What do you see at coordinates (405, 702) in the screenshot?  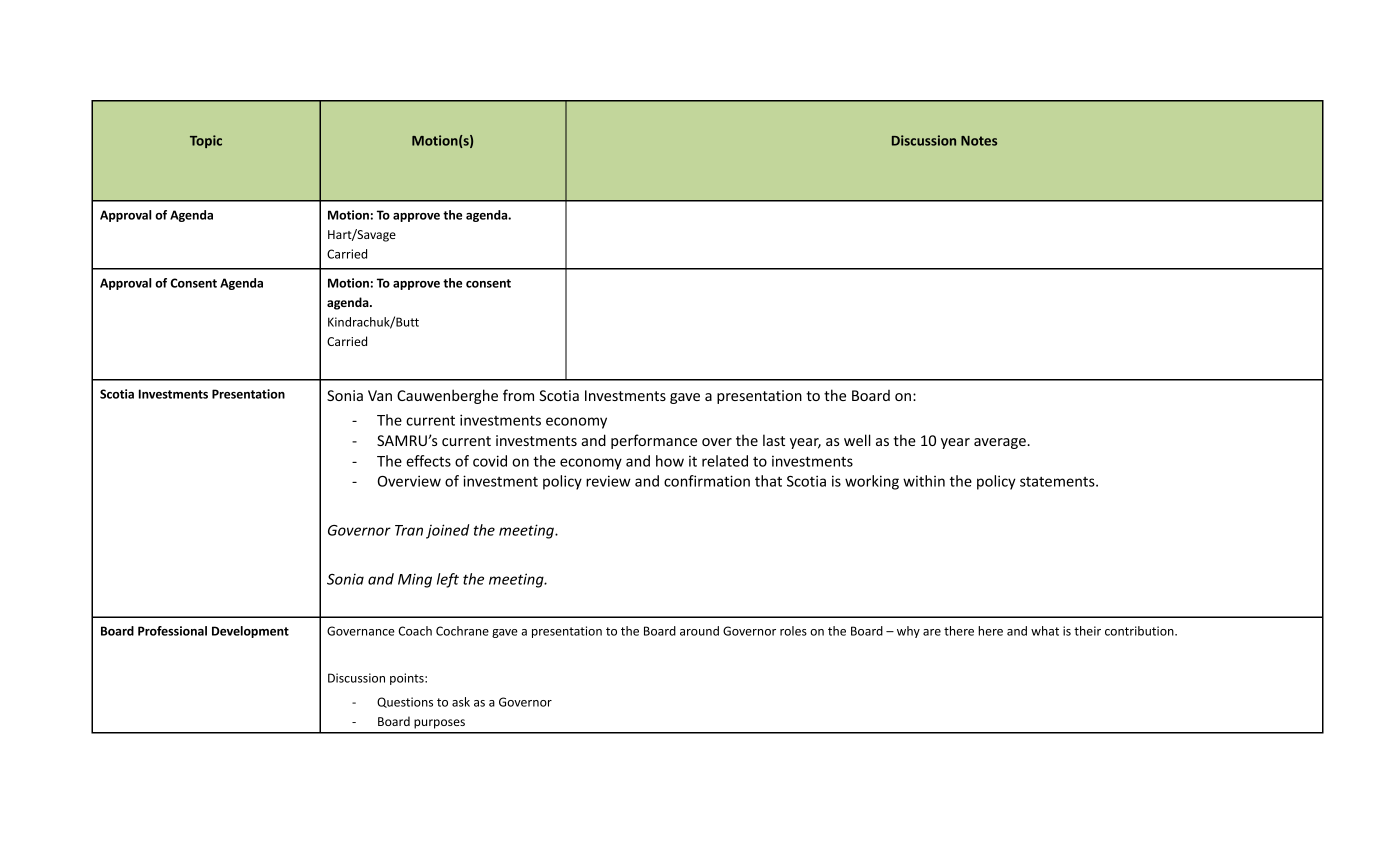 I see `Questions` at bounding box center [405, 702].
